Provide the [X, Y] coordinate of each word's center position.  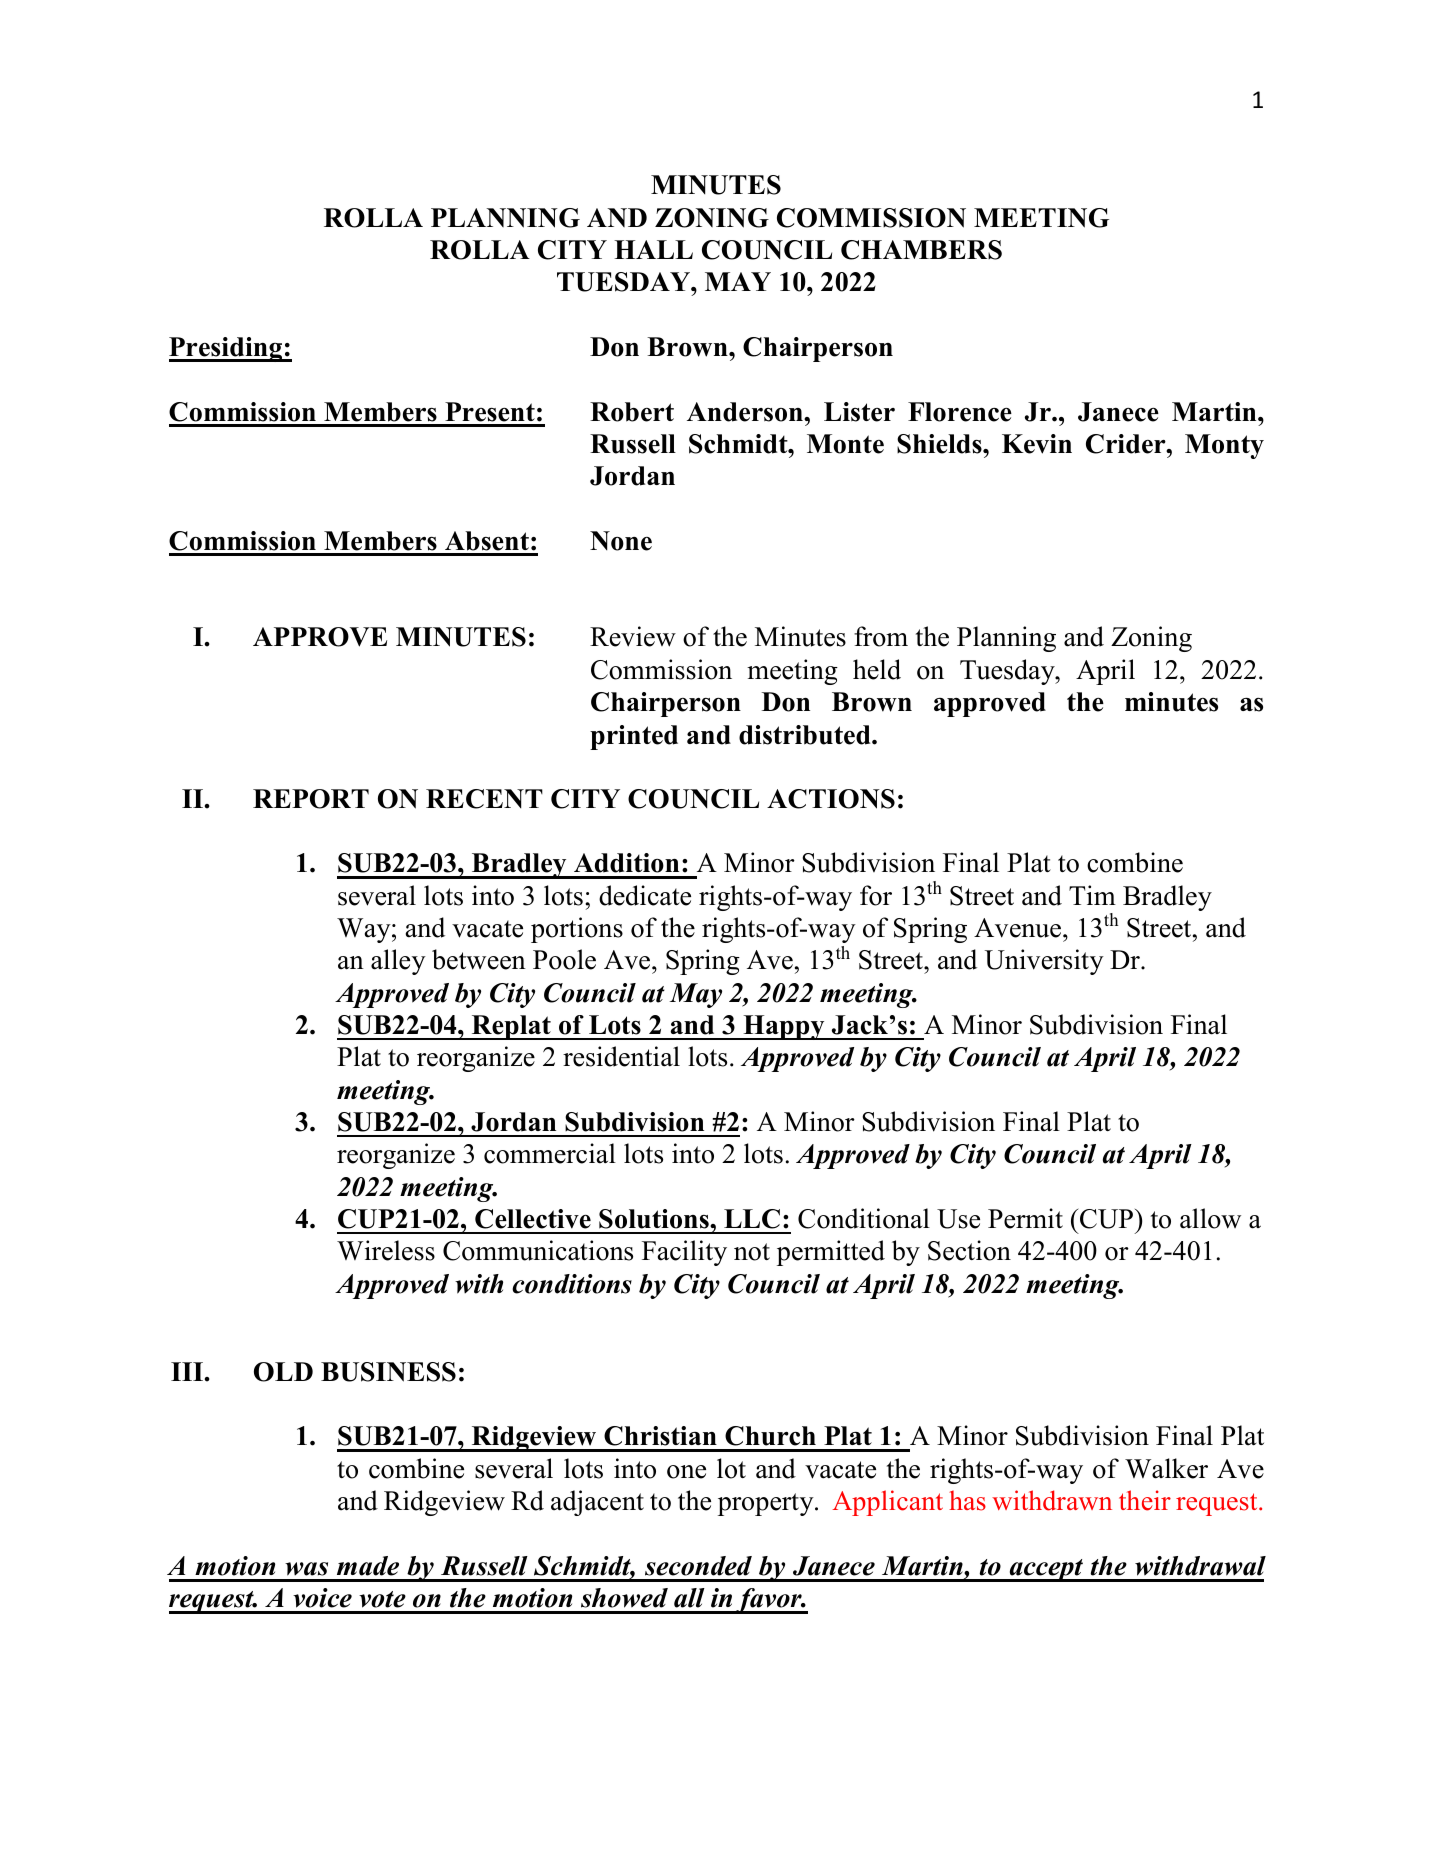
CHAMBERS [921, 250]
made [368, 1566]
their [1145, 1500]
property [767, 1504]
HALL [653, 249]
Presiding [227, 349]
